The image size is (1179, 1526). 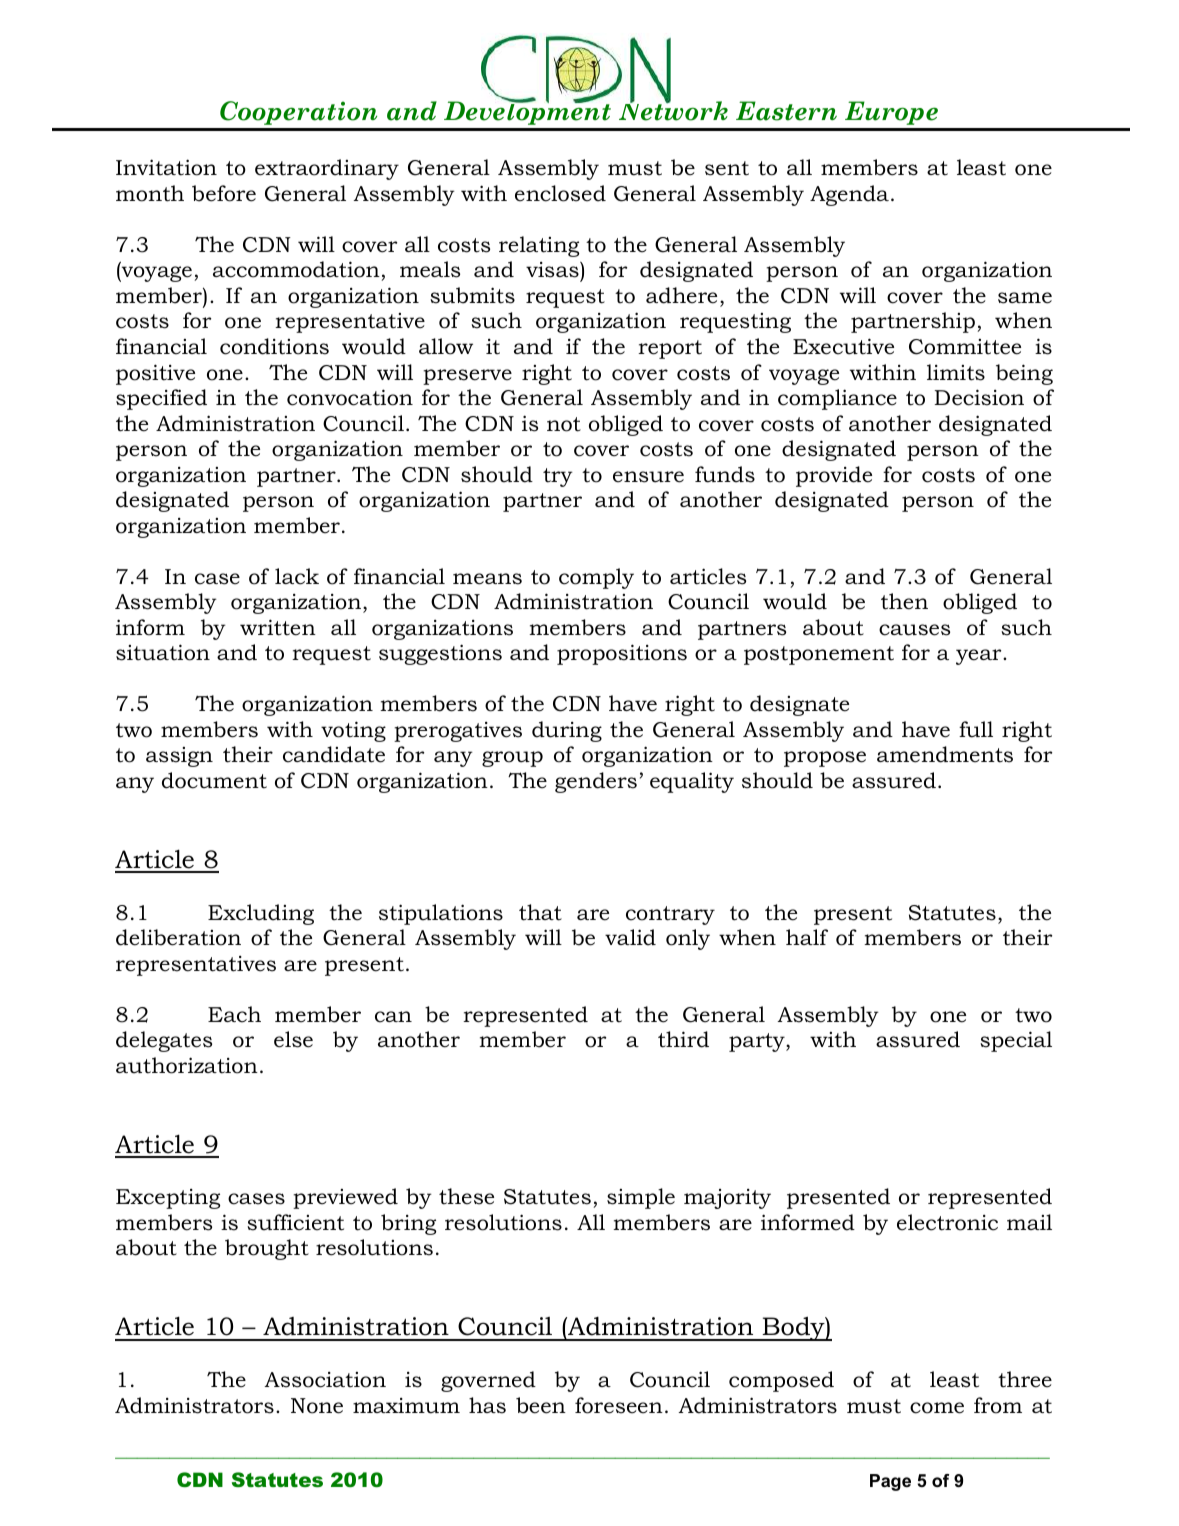 What do you see at coordinates (214, 780) in the image?
I see `document` at bounding box center [214, 780].
